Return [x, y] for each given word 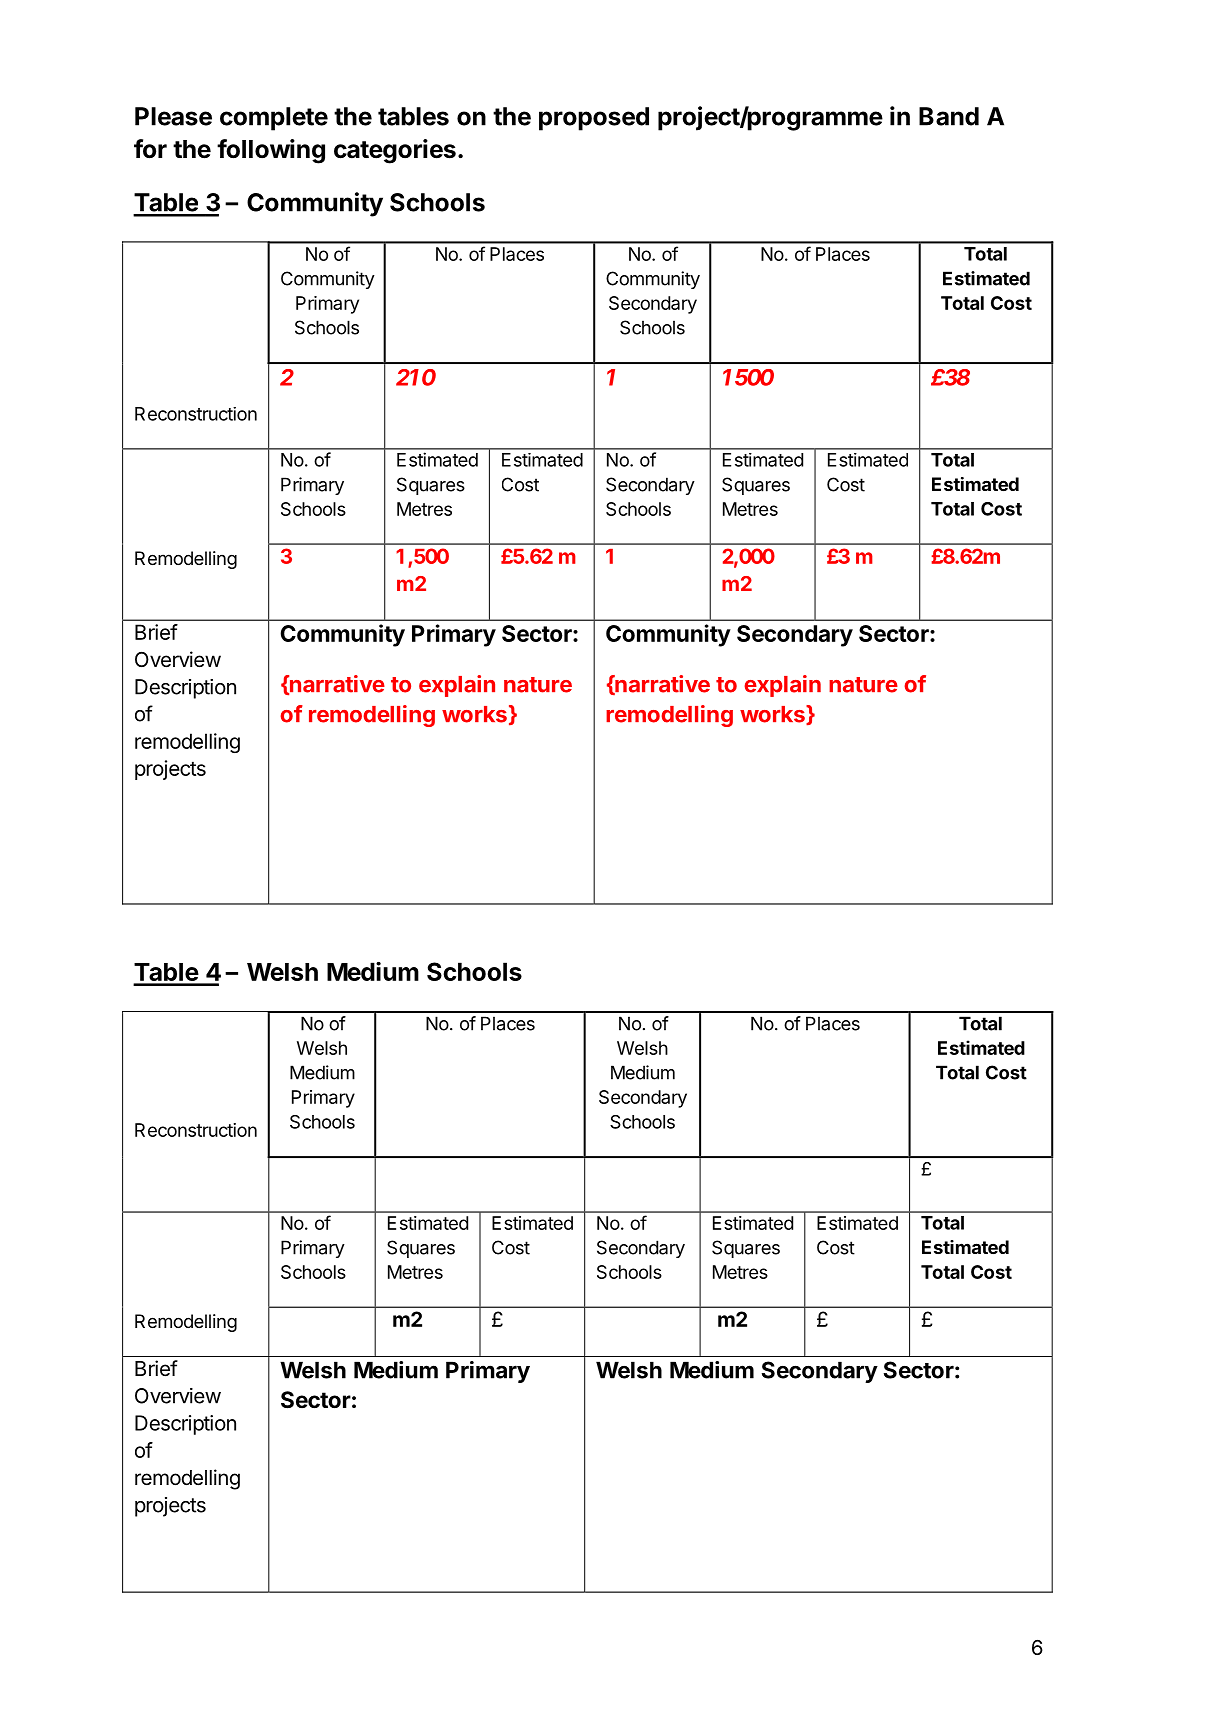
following [271, 151]
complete [274, 119]
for [150, 149]
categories [395, 151]
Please [173, 116]
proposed [594, 119]
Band [949, 116]
